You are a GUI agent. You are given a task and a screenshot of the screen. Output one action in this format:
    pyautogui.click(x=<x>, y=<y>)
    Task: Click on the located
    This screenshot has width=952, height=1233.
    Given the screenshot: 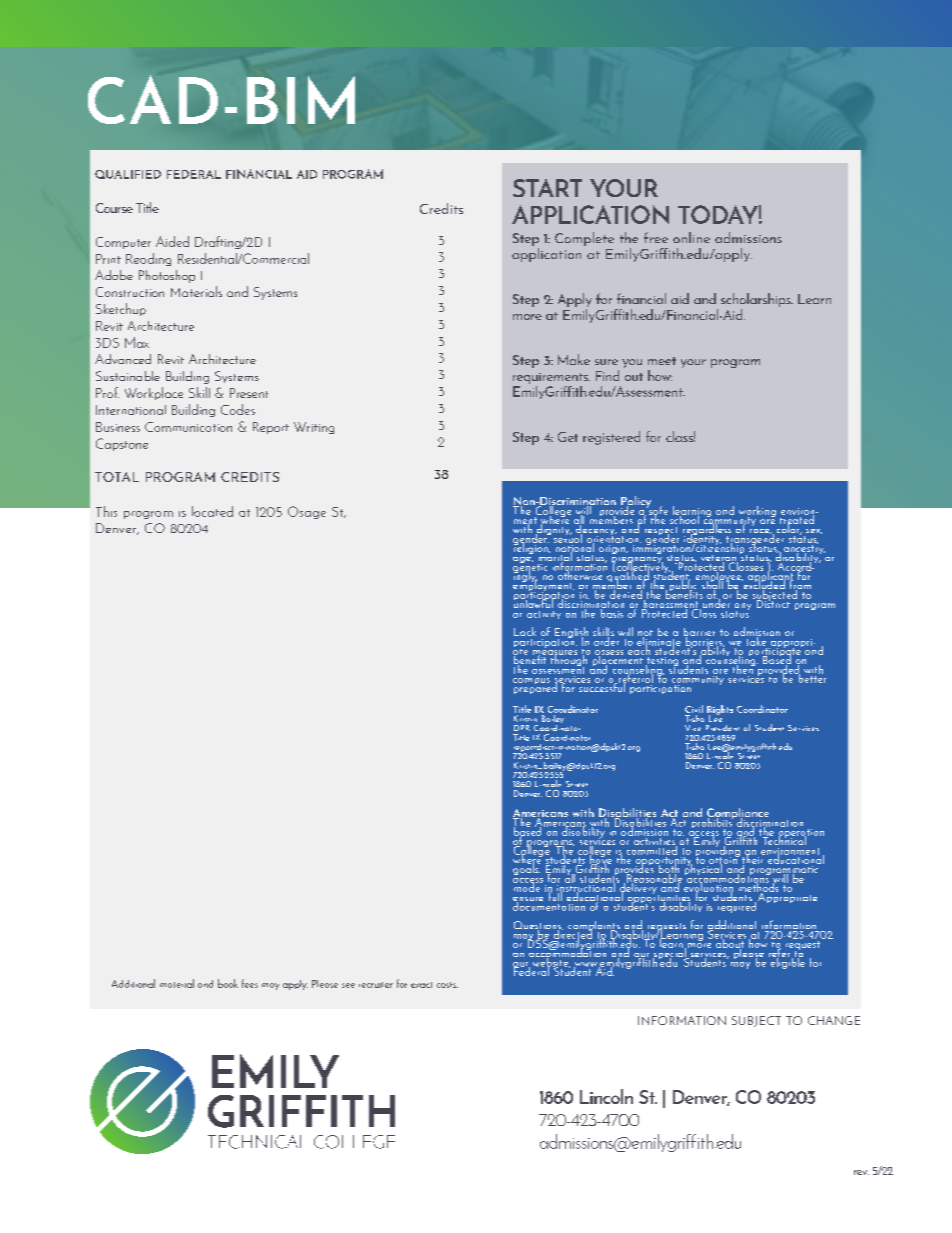 What is the action you would take?
    pyautogui.click(x=212, y=511)
